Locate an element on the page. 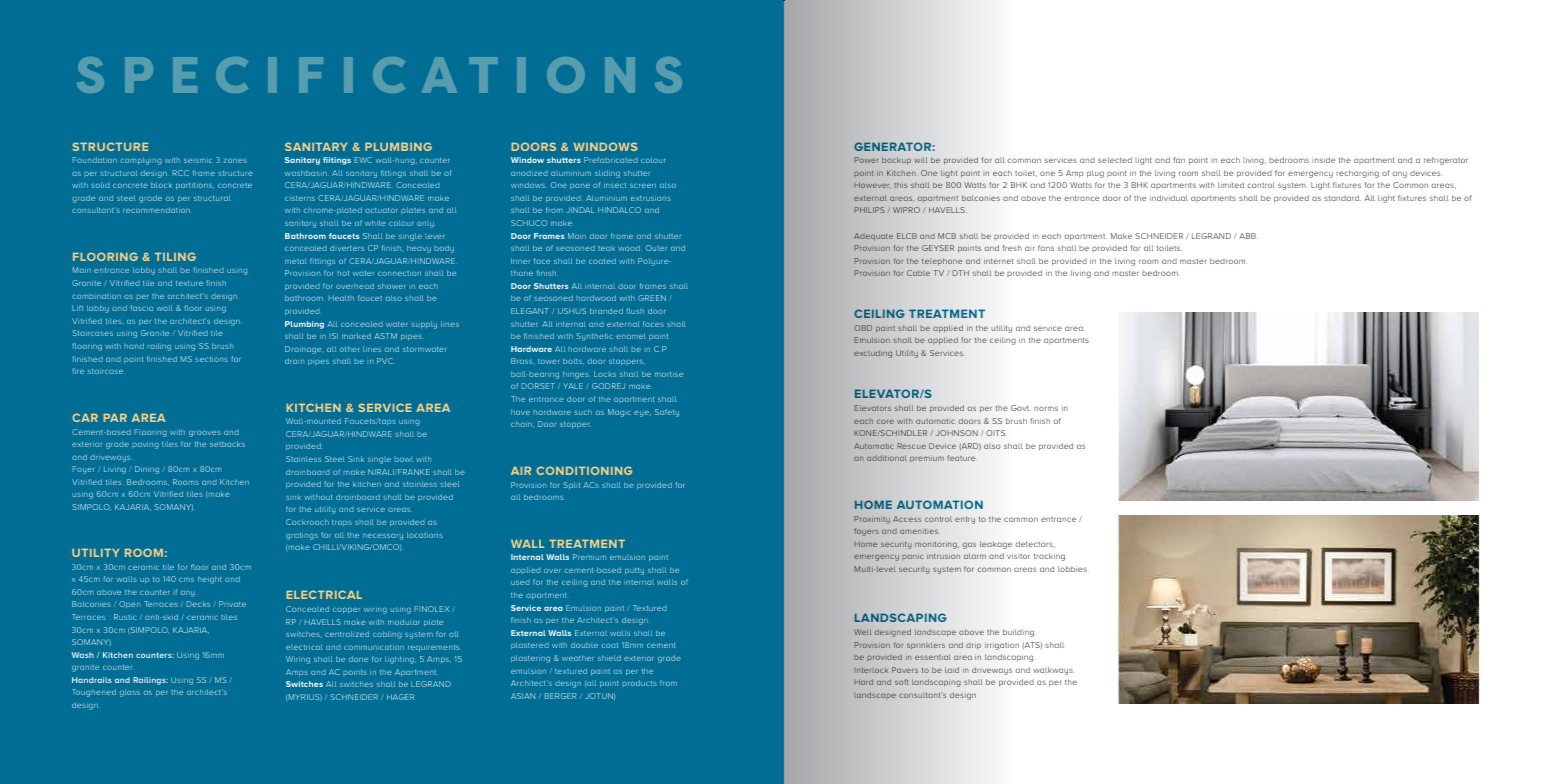  ABB is located at coordinates (1248, 236).
